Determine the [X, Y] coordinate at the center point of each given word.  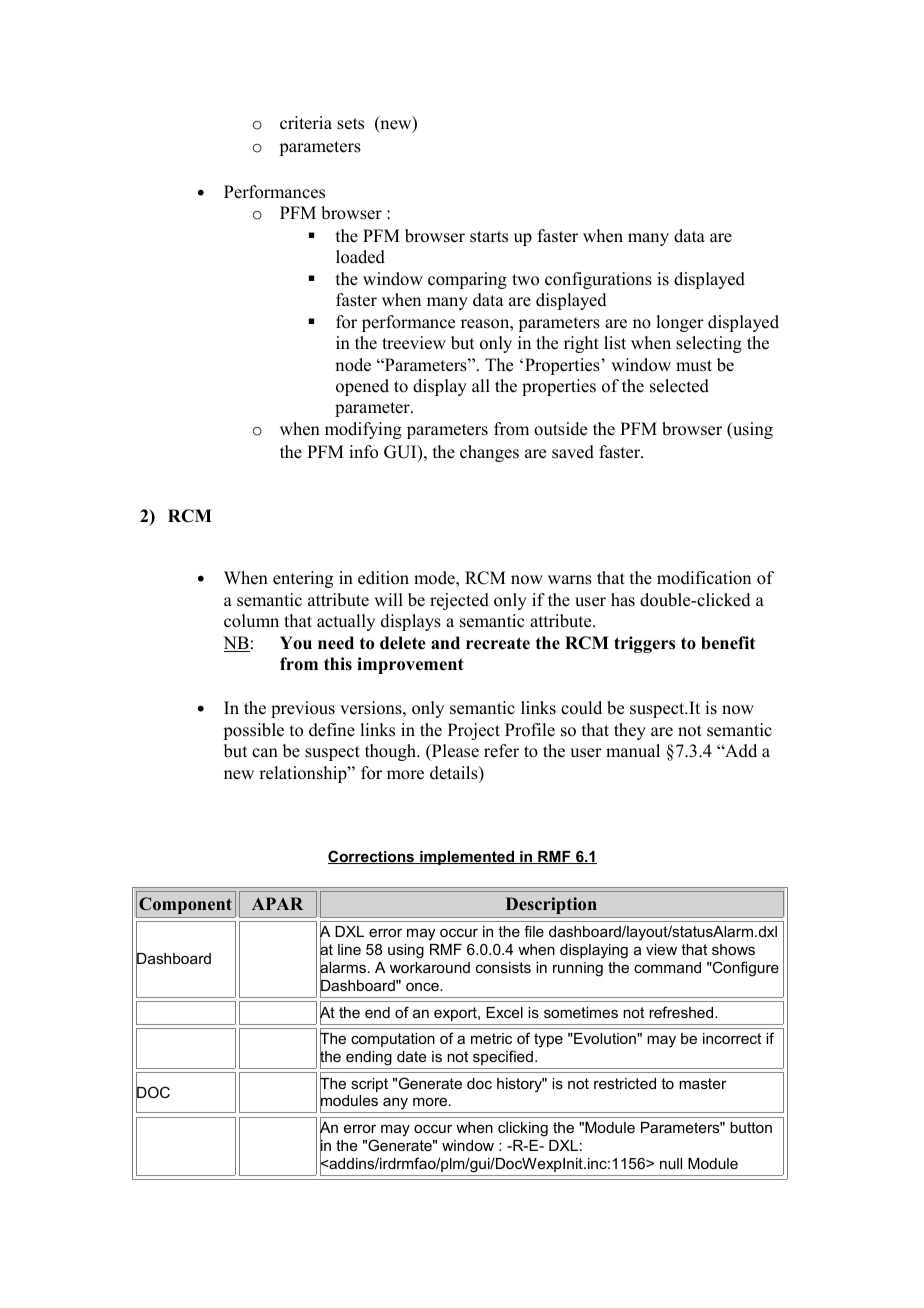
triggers [644, 644]
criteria [306, 123]
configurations [598, 280]
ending [369, 1058]
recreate [498, 643]
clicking [523, 1129]
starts [489, 237]
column [251, 621]
